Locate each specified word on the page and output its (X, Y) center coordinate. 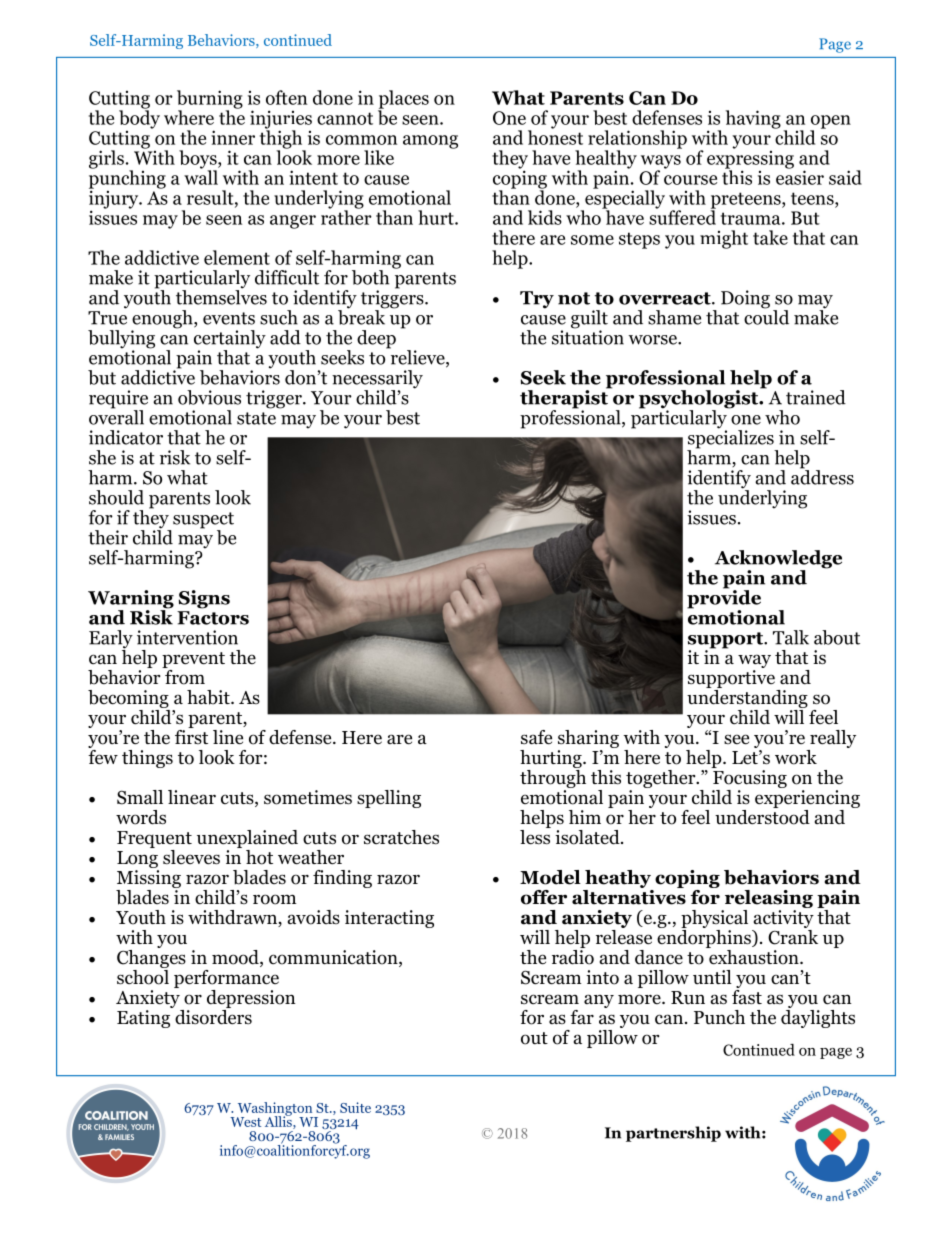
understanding (747, 699)
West (245, 1122)
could (766, 316)
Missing (149, 877)
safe (536, 737)
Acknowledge (778, 560)
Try (537, 300)
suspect (203, 521)
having (753, 119)
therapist (565, 399)
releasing (769, 899)
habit (209, 697)
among (430, 142)
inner (233, 137)
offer (544, 897)
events (229, 318)
